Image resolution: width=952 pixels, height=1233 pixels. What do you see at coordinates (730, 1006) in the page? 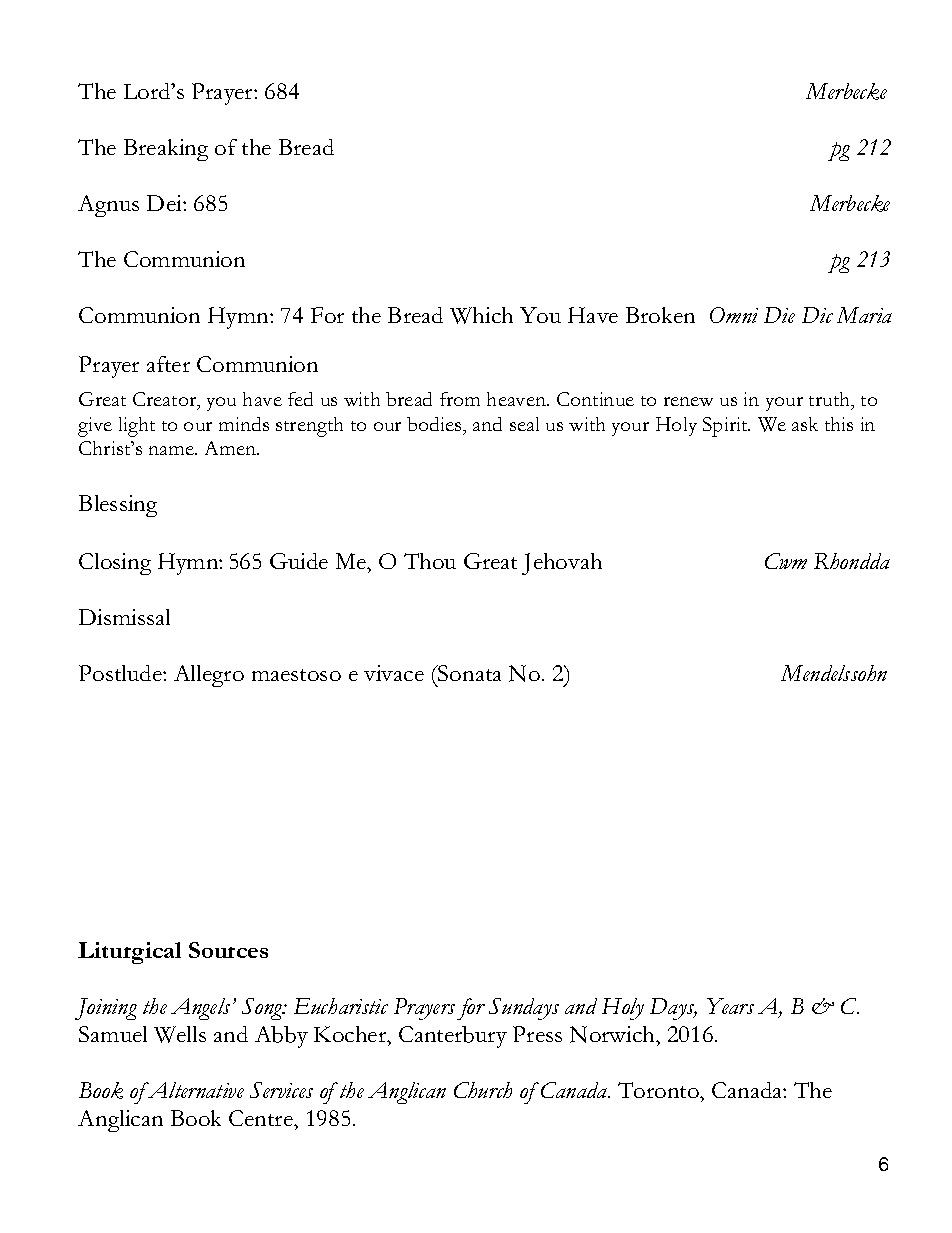
I see `Years` at bounding box center [730, 1006].
